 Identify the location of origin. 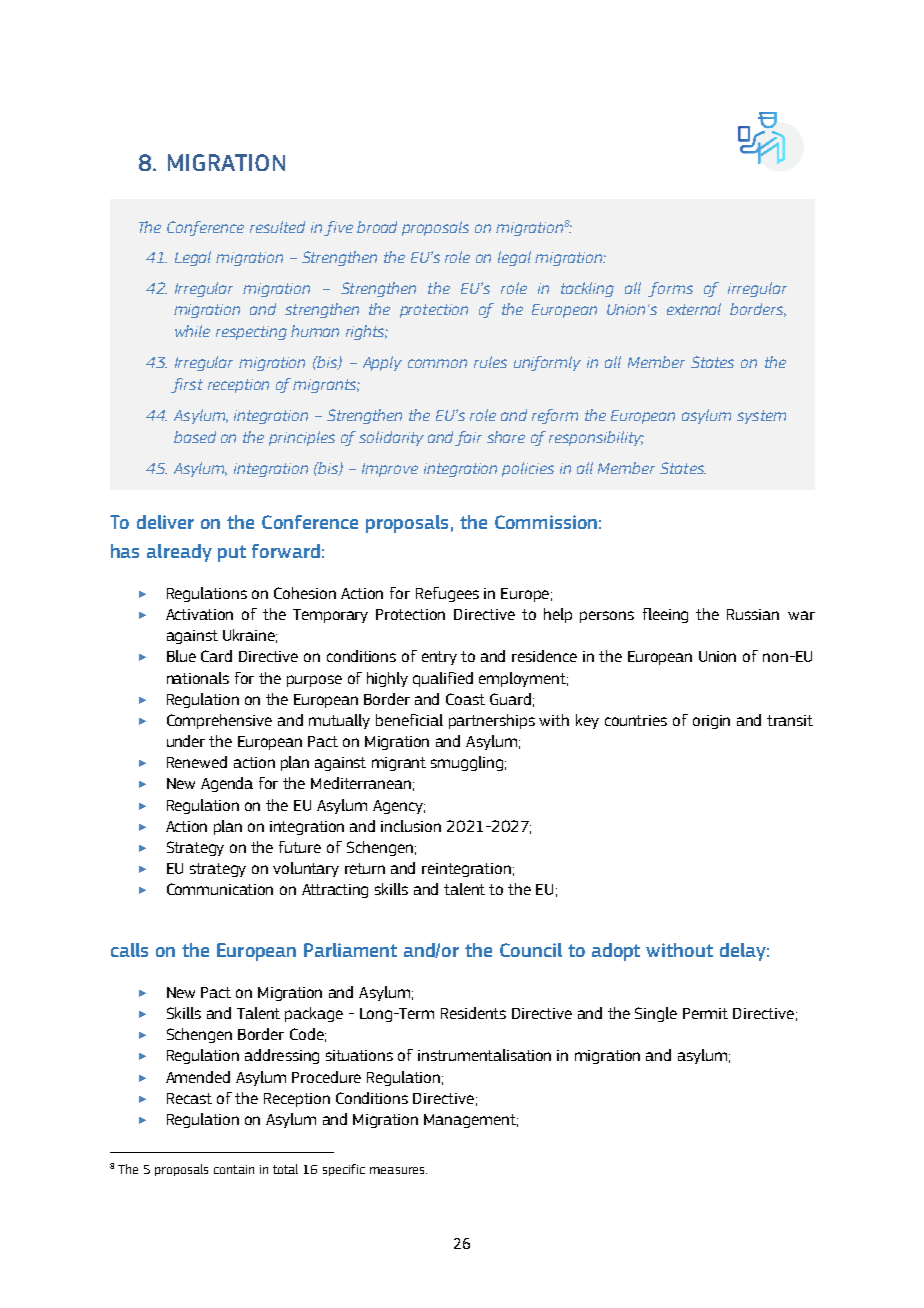
(711, 722).
